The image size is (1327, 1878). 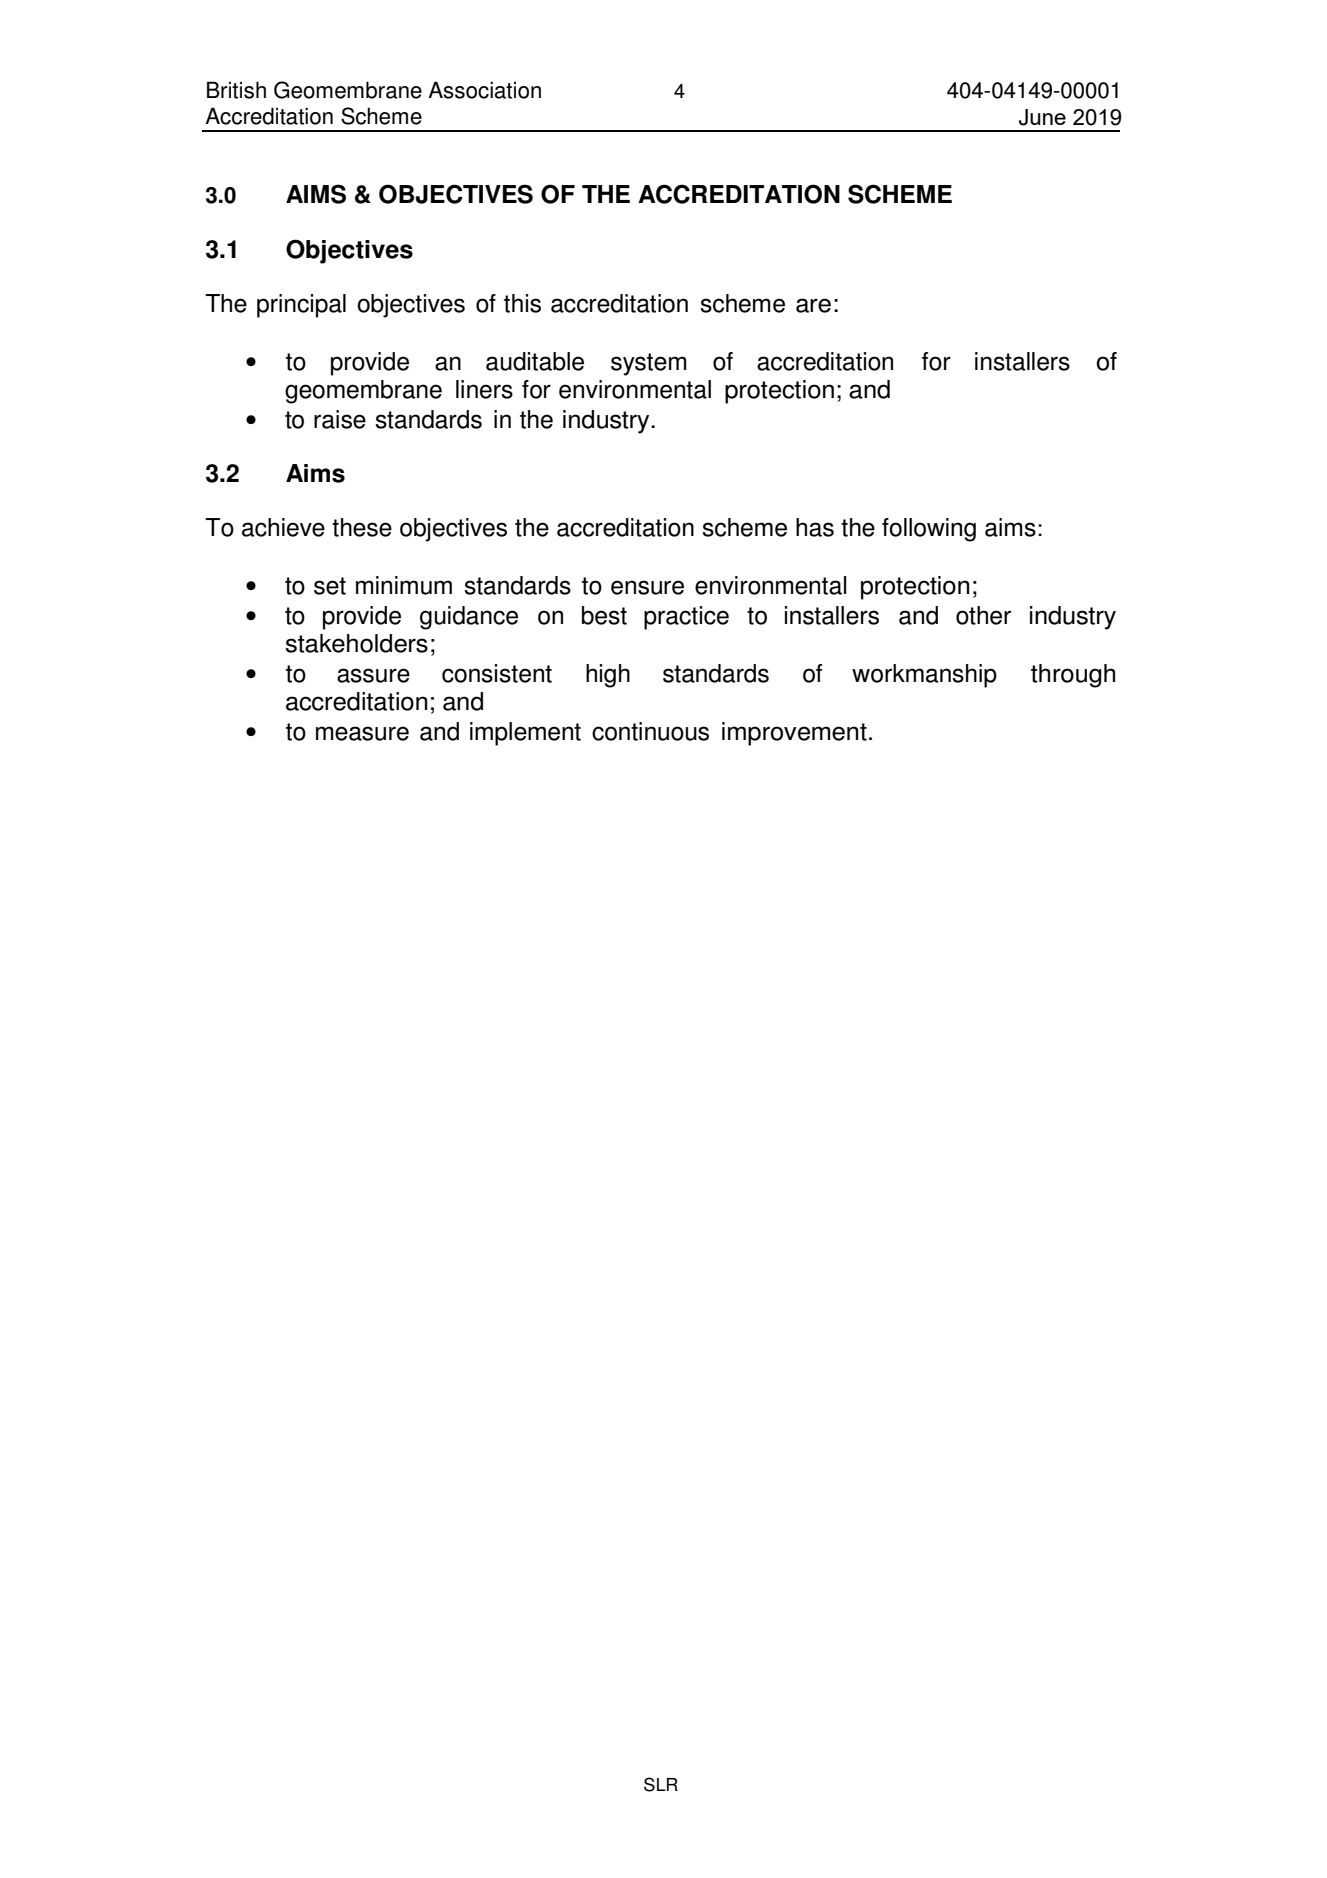 I want to click on through, so click(x=1073, y=676).
